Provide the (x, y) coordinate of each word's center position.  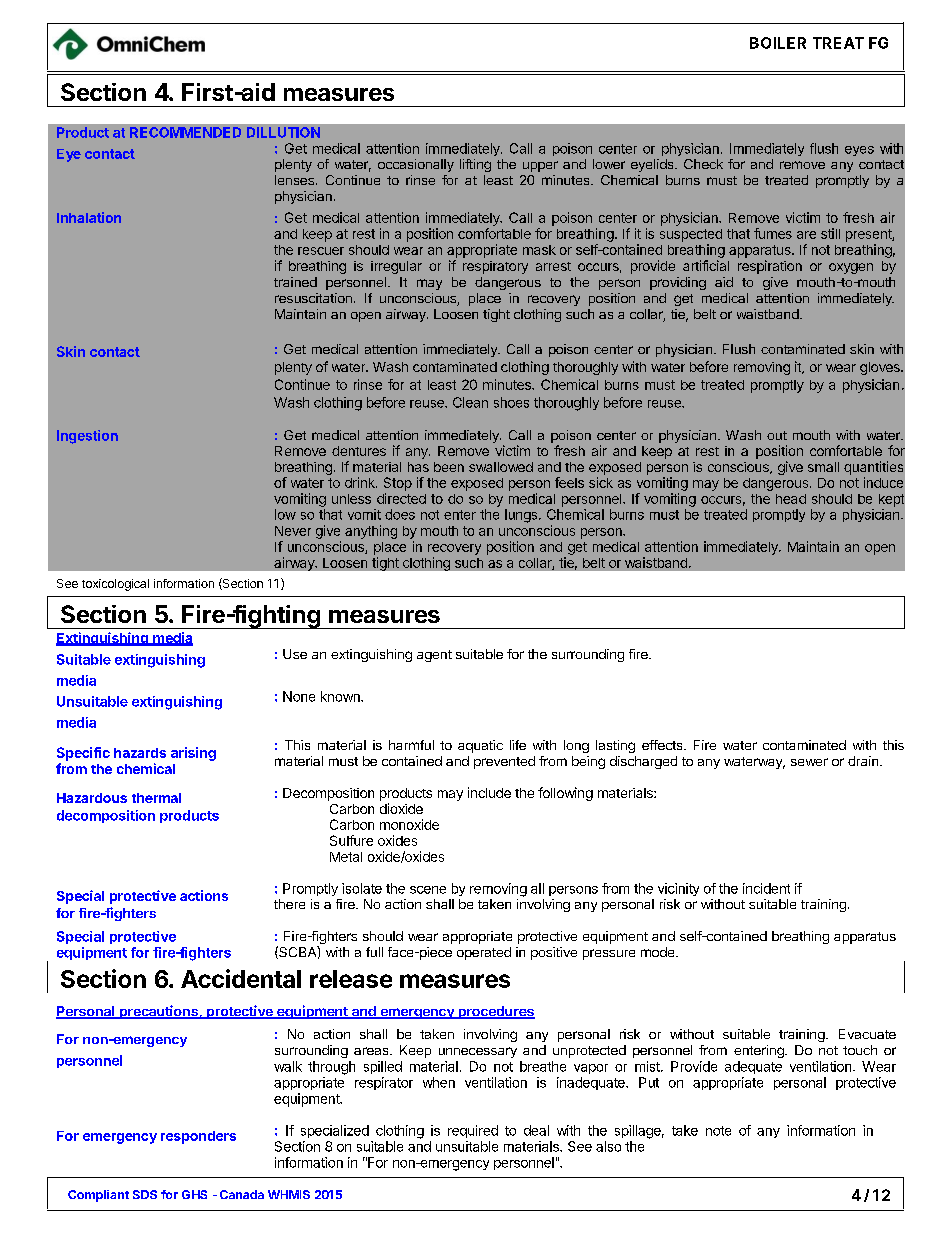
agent (434, 656)
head (791, 499)
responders (198, 1137)
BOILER (778, 43)
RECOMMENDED (185, 132)
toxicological (115, 585)
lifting (475, 165)
